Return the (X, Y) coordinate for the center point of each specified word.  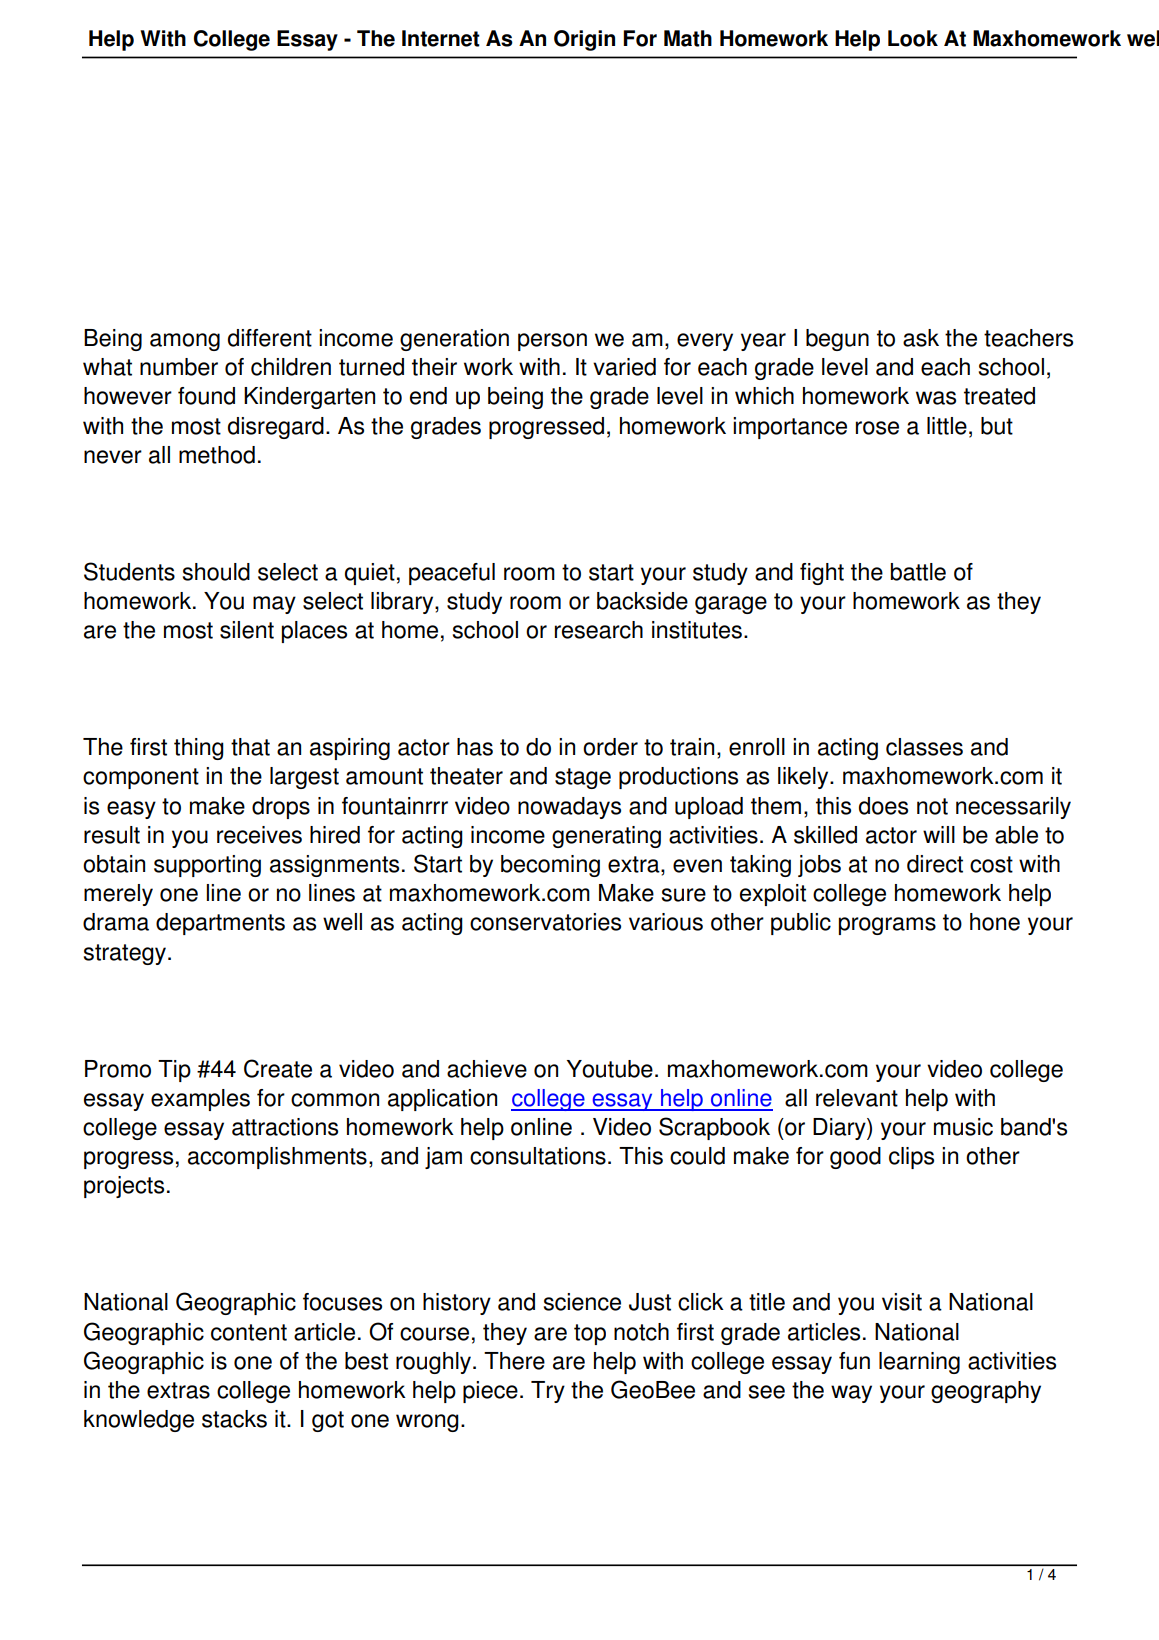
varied (624, 367)
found (206, 396)
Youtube (610, 1069)
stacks (234, 1419)
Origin (584, 40)
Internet (441, 38)
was (936, 398)
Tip (174, 1071)
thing (199, 749)
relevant (857, 1098)
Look (913, 38)
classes (924, 747)
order (610, 747)
